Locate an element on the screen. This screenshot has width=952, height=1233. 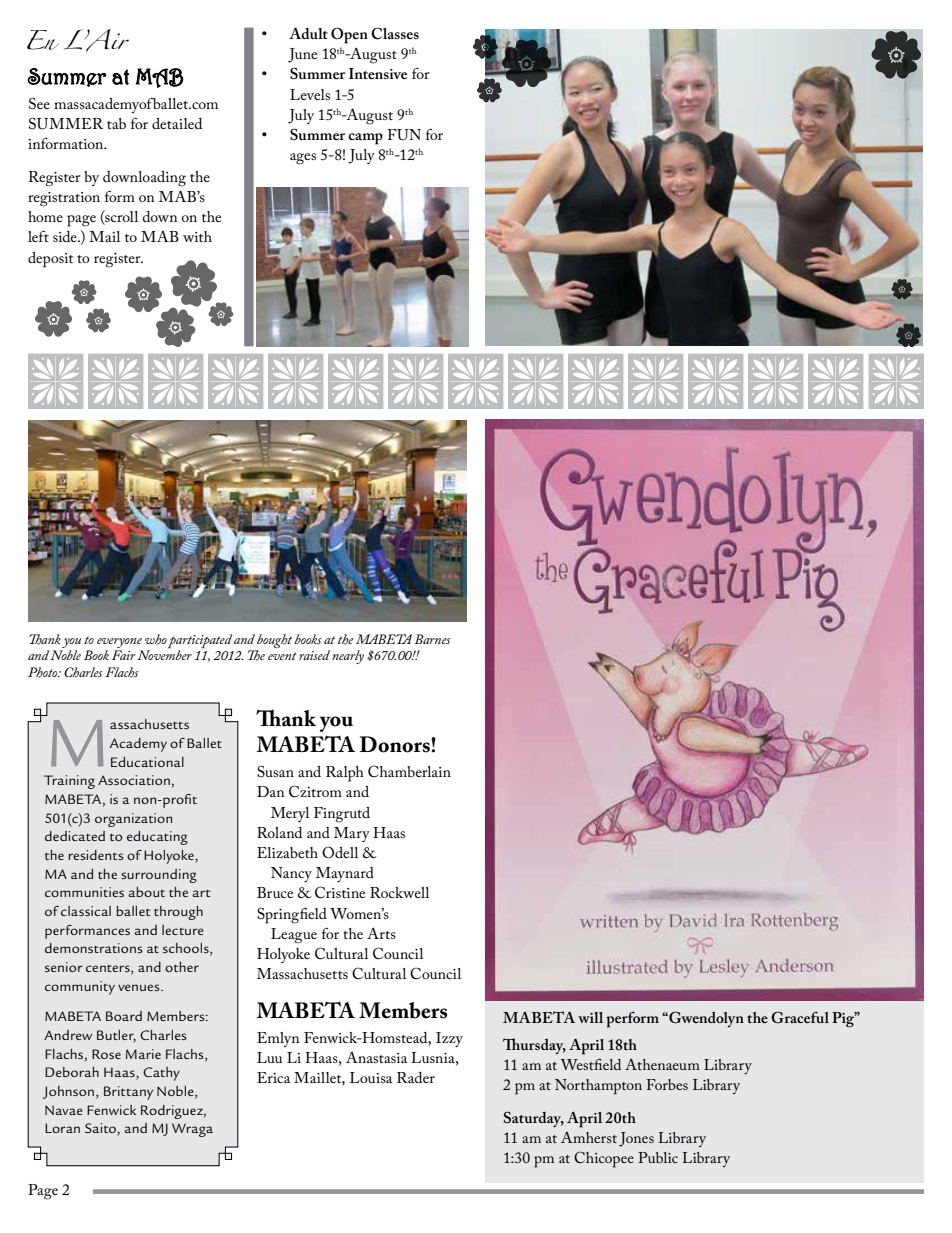
Barnes is located at coordinates (432, 639).
